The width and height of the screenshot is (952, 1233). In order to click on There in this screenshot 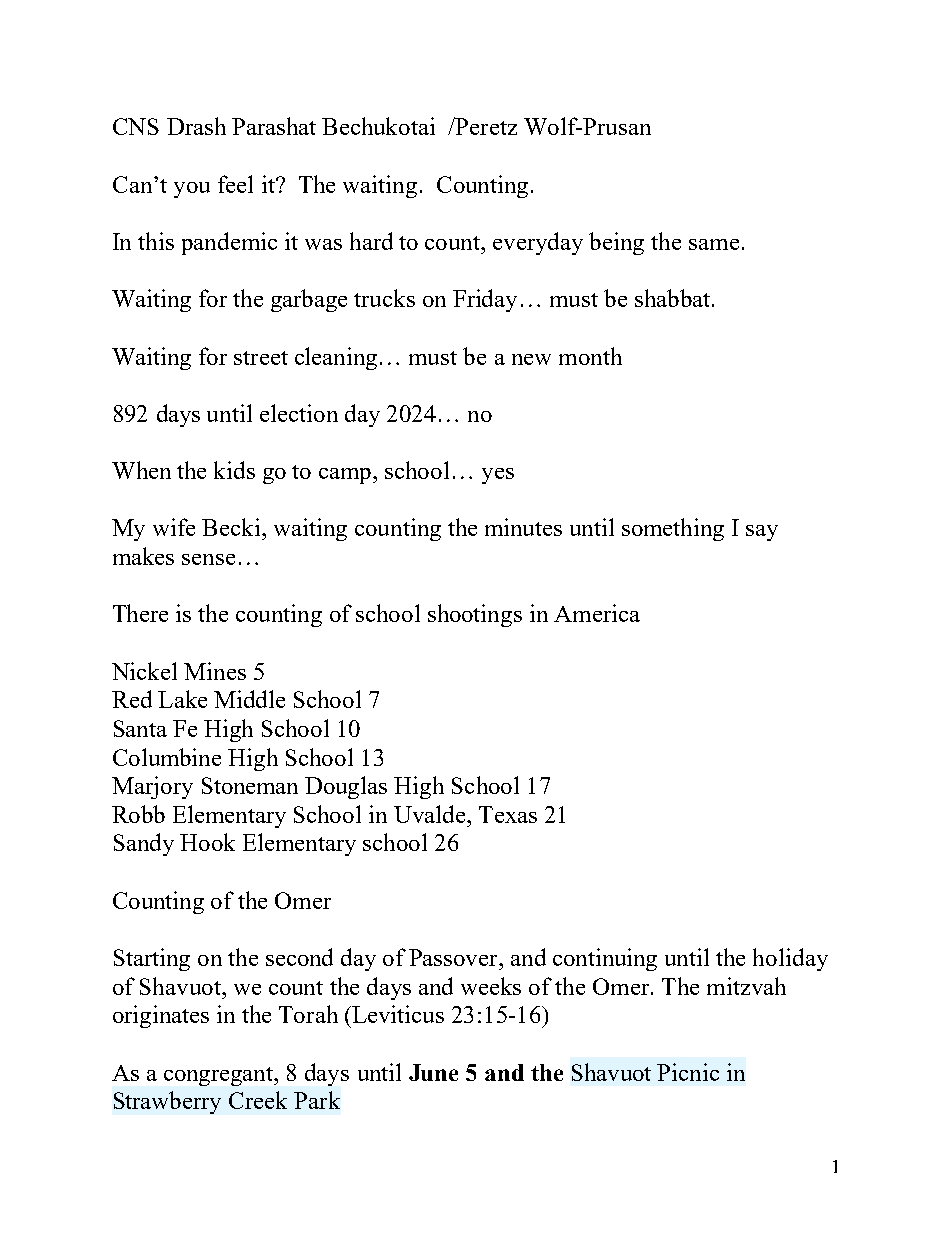, I will do `click(140, 613)`.
